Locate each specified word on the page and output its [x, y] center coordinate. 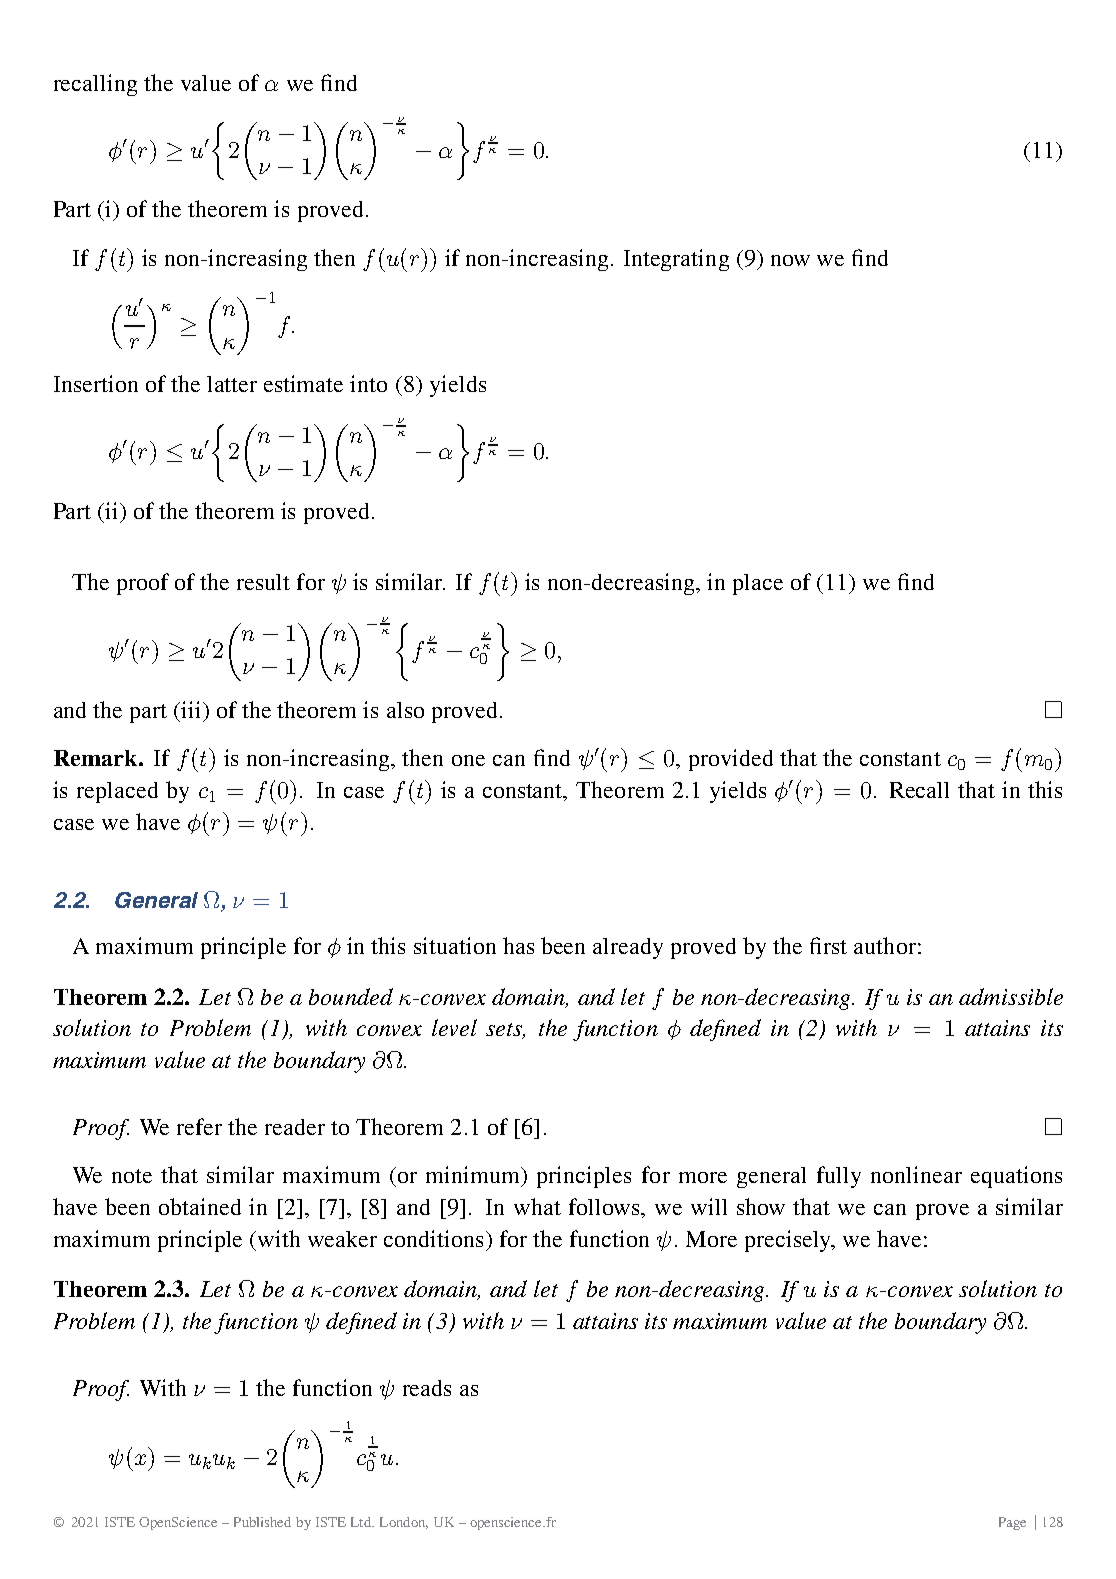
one [468, 760]
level [454, 1027]
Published [262, 1522]
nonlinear [916, 1174]
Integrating [676, 260]
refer [199, 1126]
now [790, 260]
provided [731, 760]
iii [192, 709]
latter [232, 384]
